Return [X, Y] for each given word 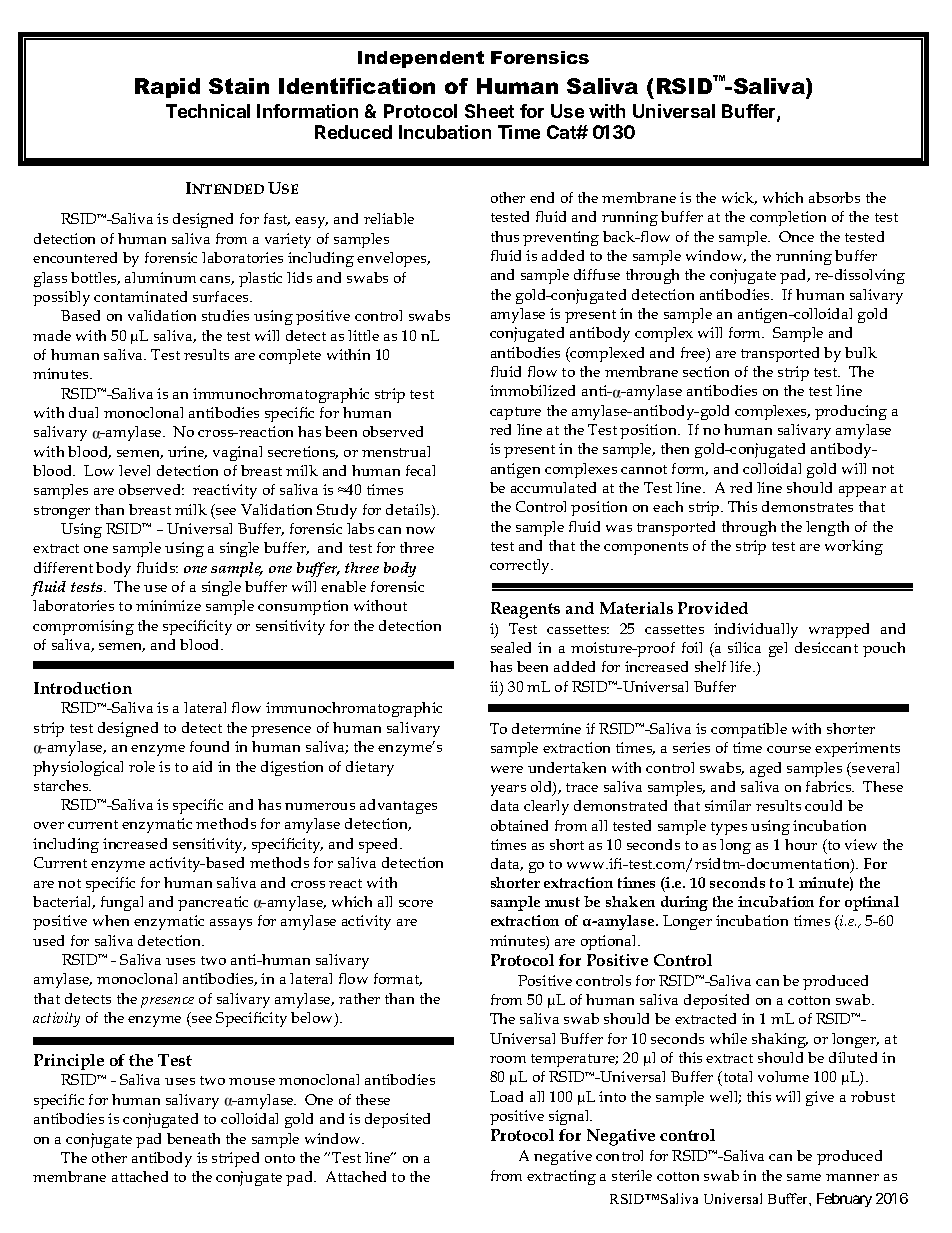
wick [739, 198]
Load [506, 1096]
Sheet [489, 111]
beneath [193, 1138]
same [804, 1177]
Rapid [167, 88]
